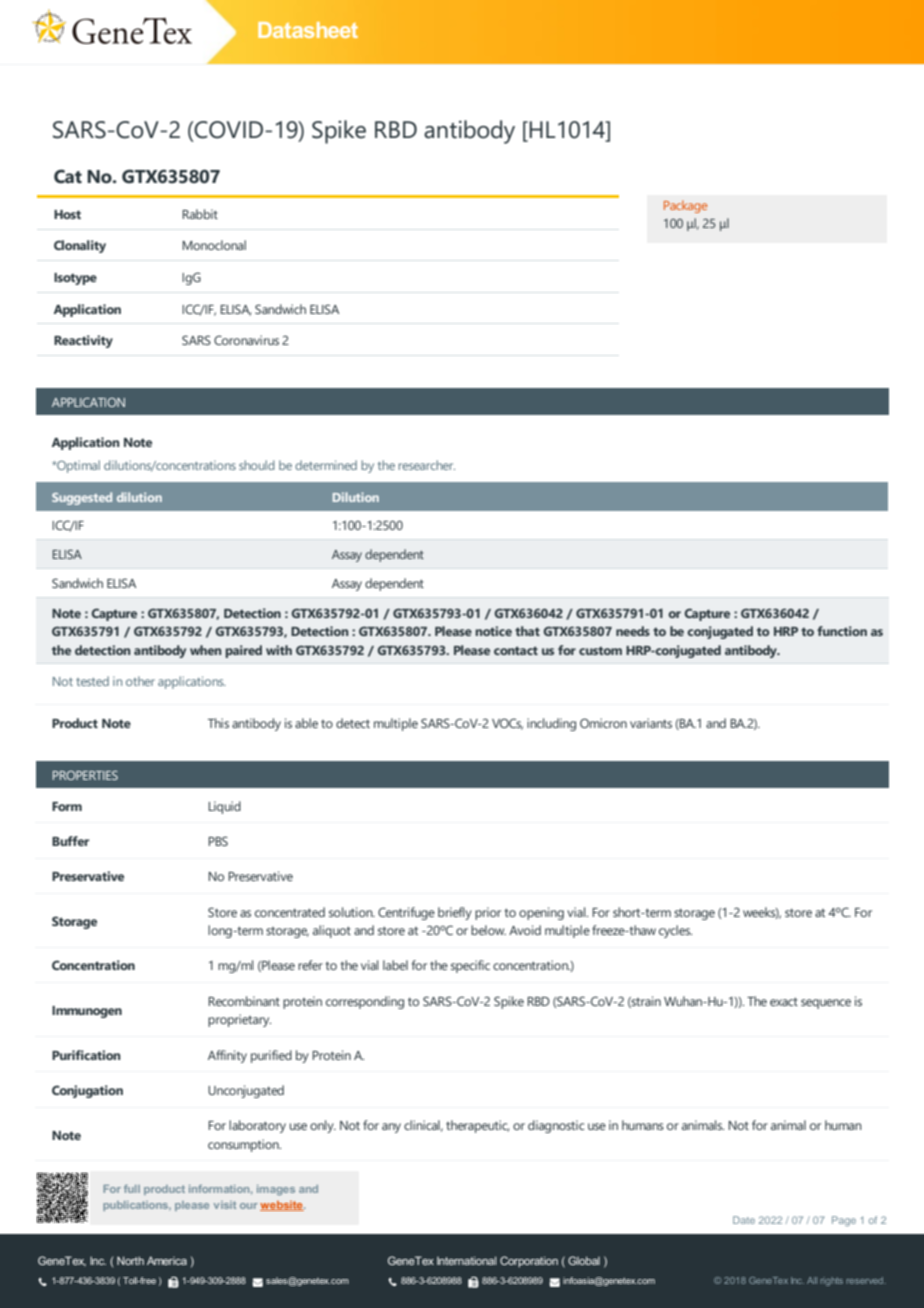 Image resolution: width=924 pixels, height=1308 pixels. I want to click on Package, so click(685, 206).
